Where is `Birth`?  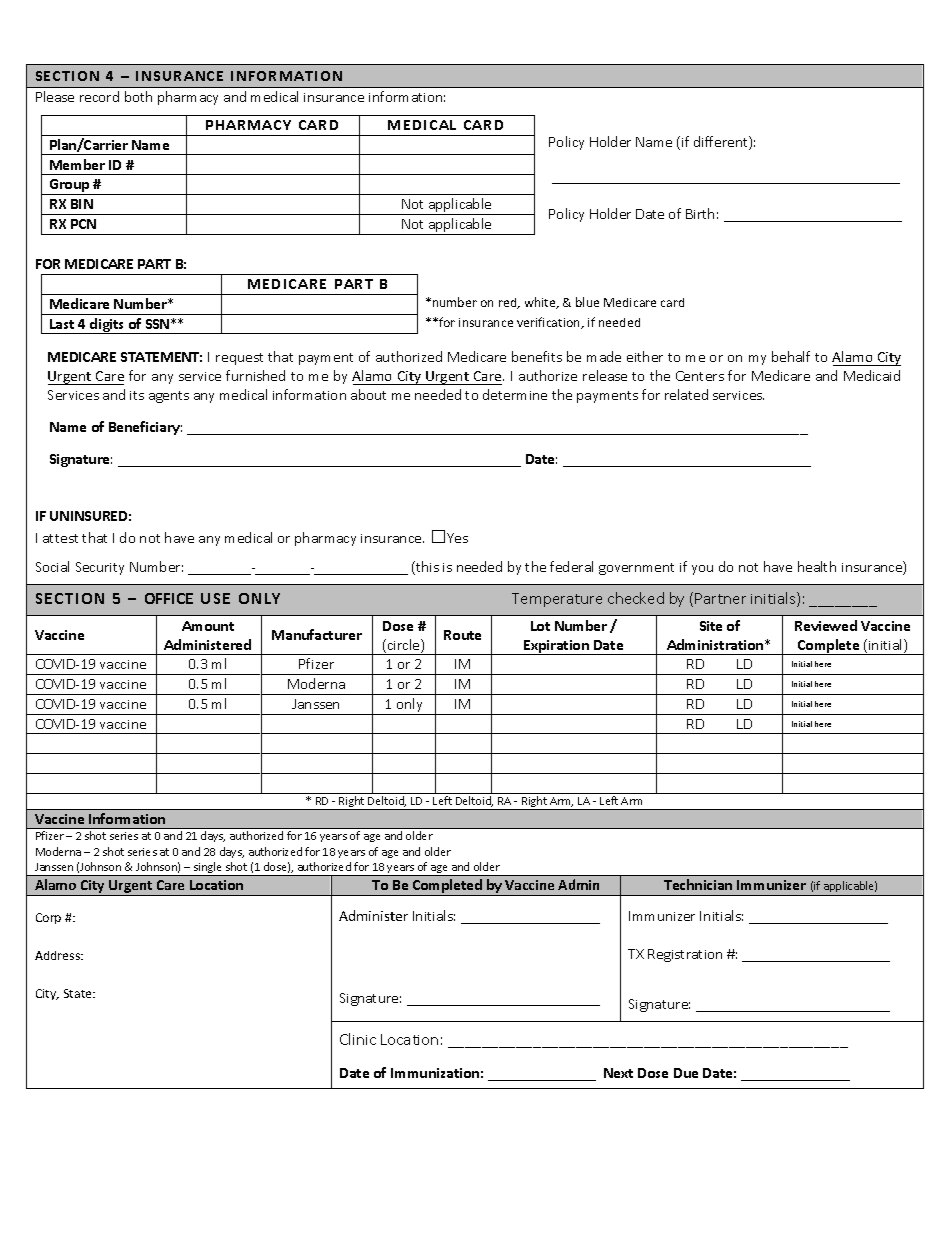
Birth is located at coordinates (700, 213).
